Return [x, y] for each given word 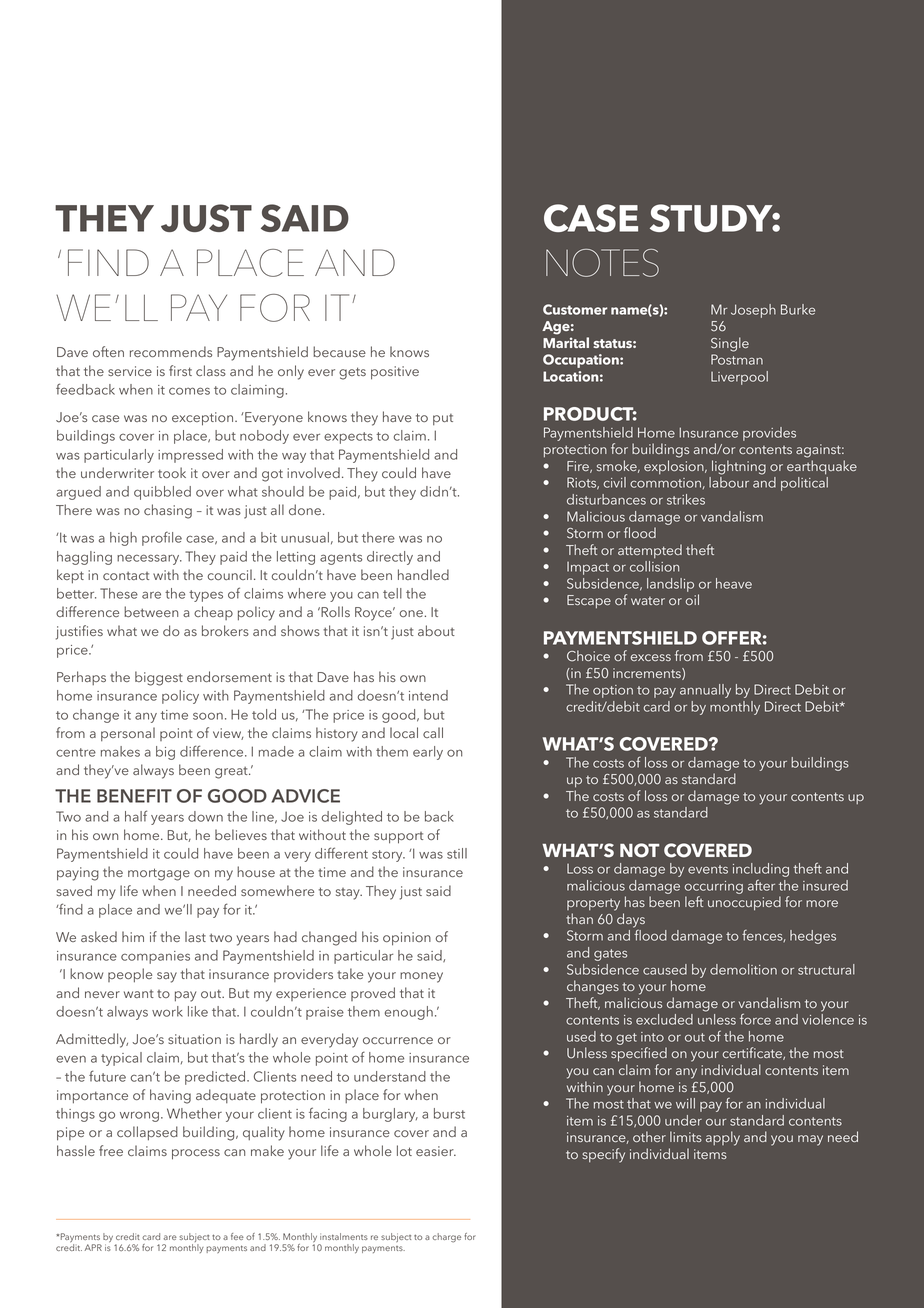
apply [723, 1138]
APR [93, 1247]
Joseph [753, 311]
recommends [171, 351]
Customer [575, 309]
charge [446, 1238]
